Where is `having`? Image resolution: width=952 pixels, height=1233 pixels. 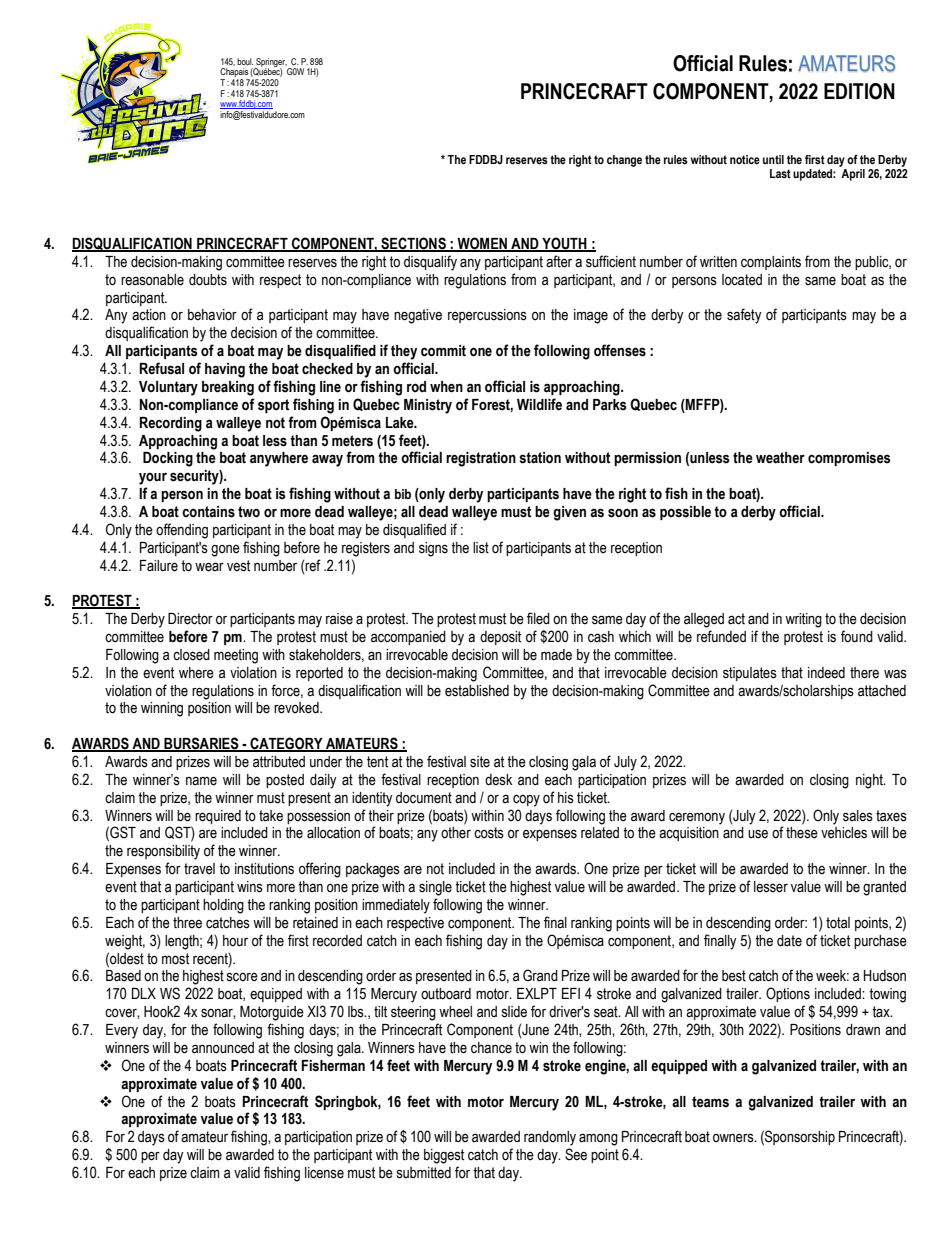 having is located at coordinates (225, 370).
